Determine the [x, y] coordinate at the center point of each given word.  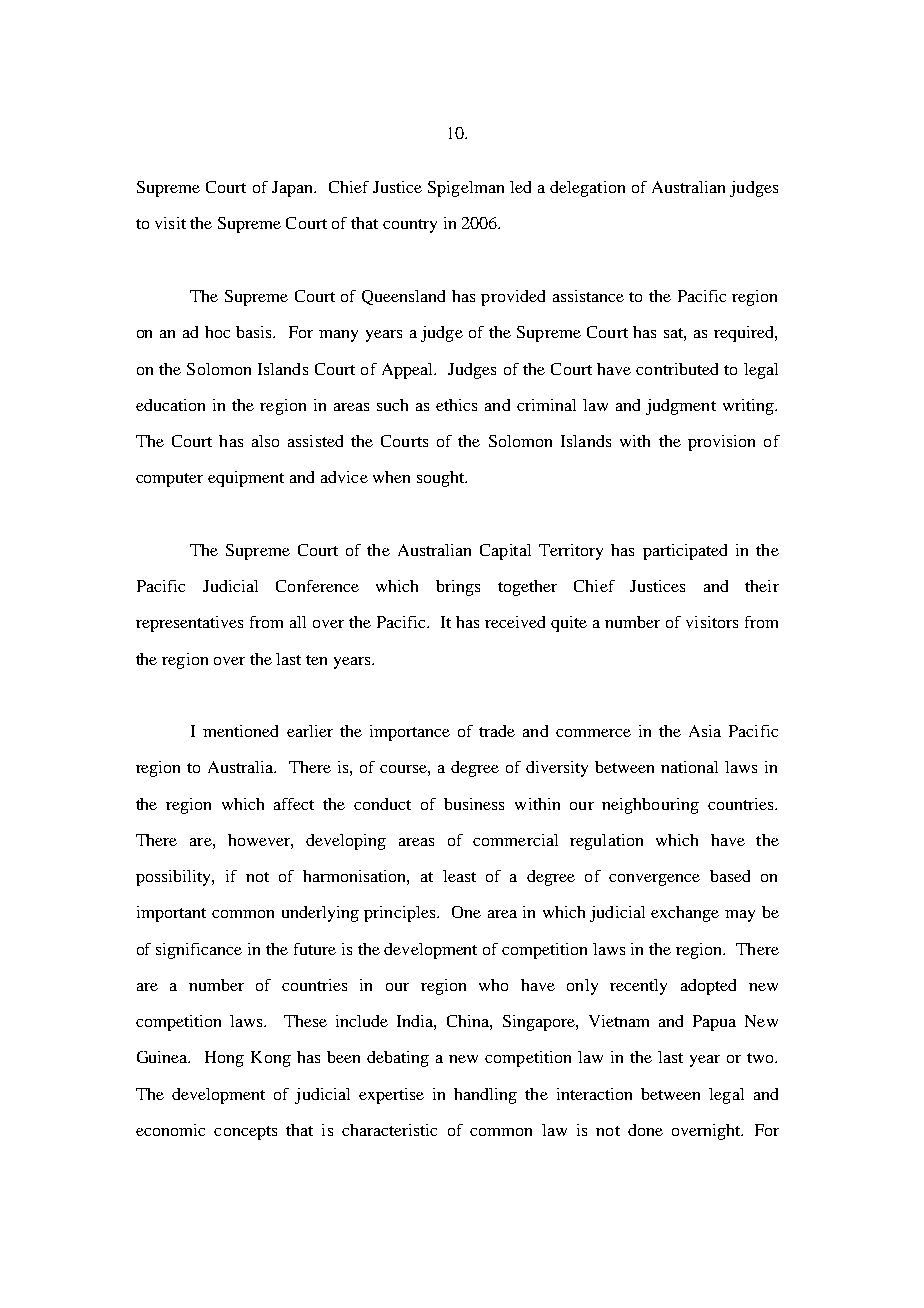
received [515, 622]
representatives [189, 624]
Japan [293, 189]
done [645, 1130]
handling [485, 1096]
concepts [245, 1133]
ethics [456, 405]
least [459, 876]
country [410, 226]
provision [721, 443]
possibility [174, 878]
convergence [654, 880]
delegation [587, 189]
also [265, 441]
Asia [705, 731]
